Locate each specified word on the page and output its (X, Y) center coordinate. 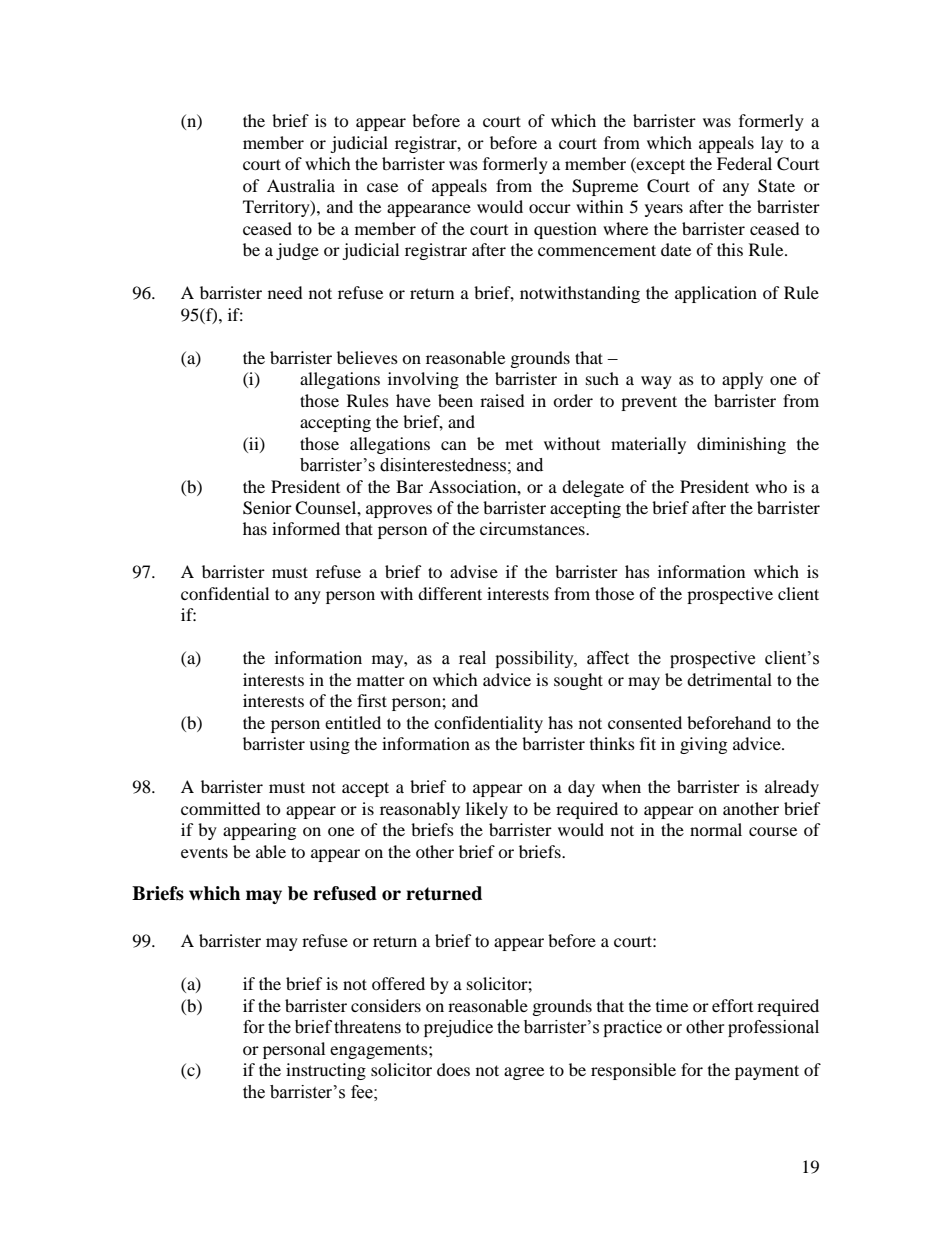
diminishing (741, 445)
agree (524, 1073)
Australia (301, 185)
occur (550, 208)
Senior (267, 508)
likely (487, 810)
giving (703, 745)
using (329, 745)
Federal (744, 163)
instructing (326, 1071)
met (519, 444)
